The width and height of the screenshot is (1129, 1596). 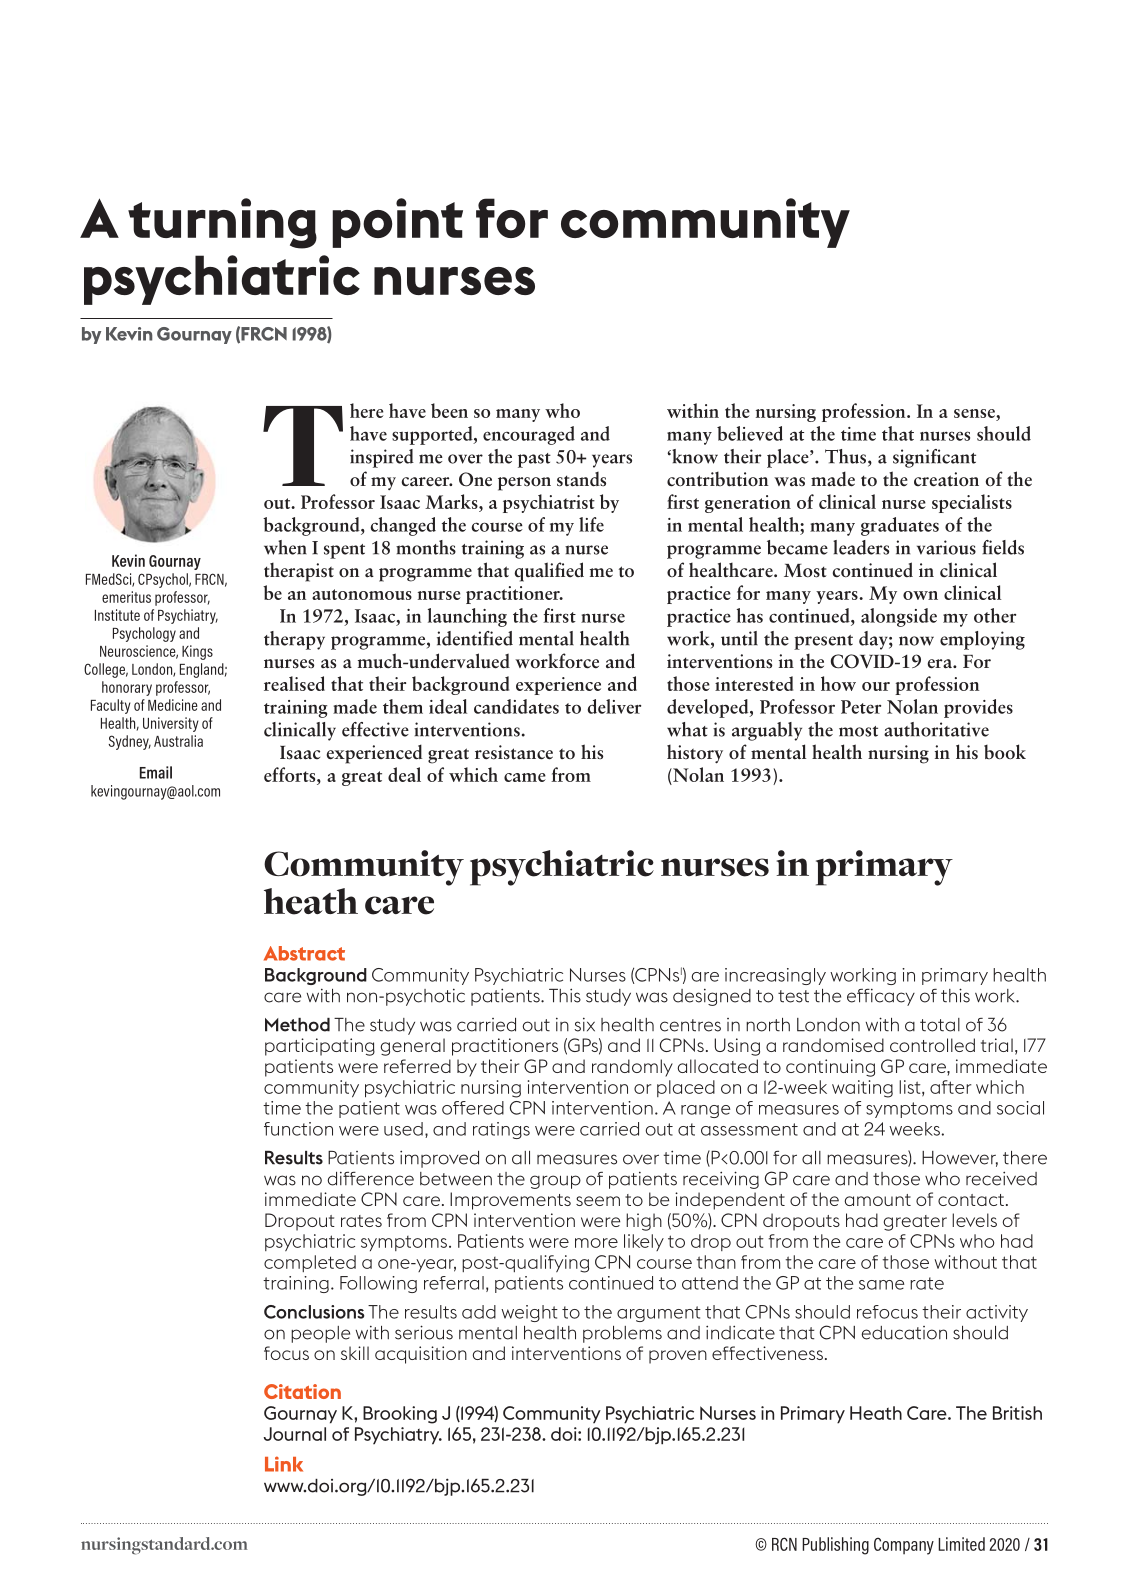 I want to click on significant, so click(x=934, y=458).
